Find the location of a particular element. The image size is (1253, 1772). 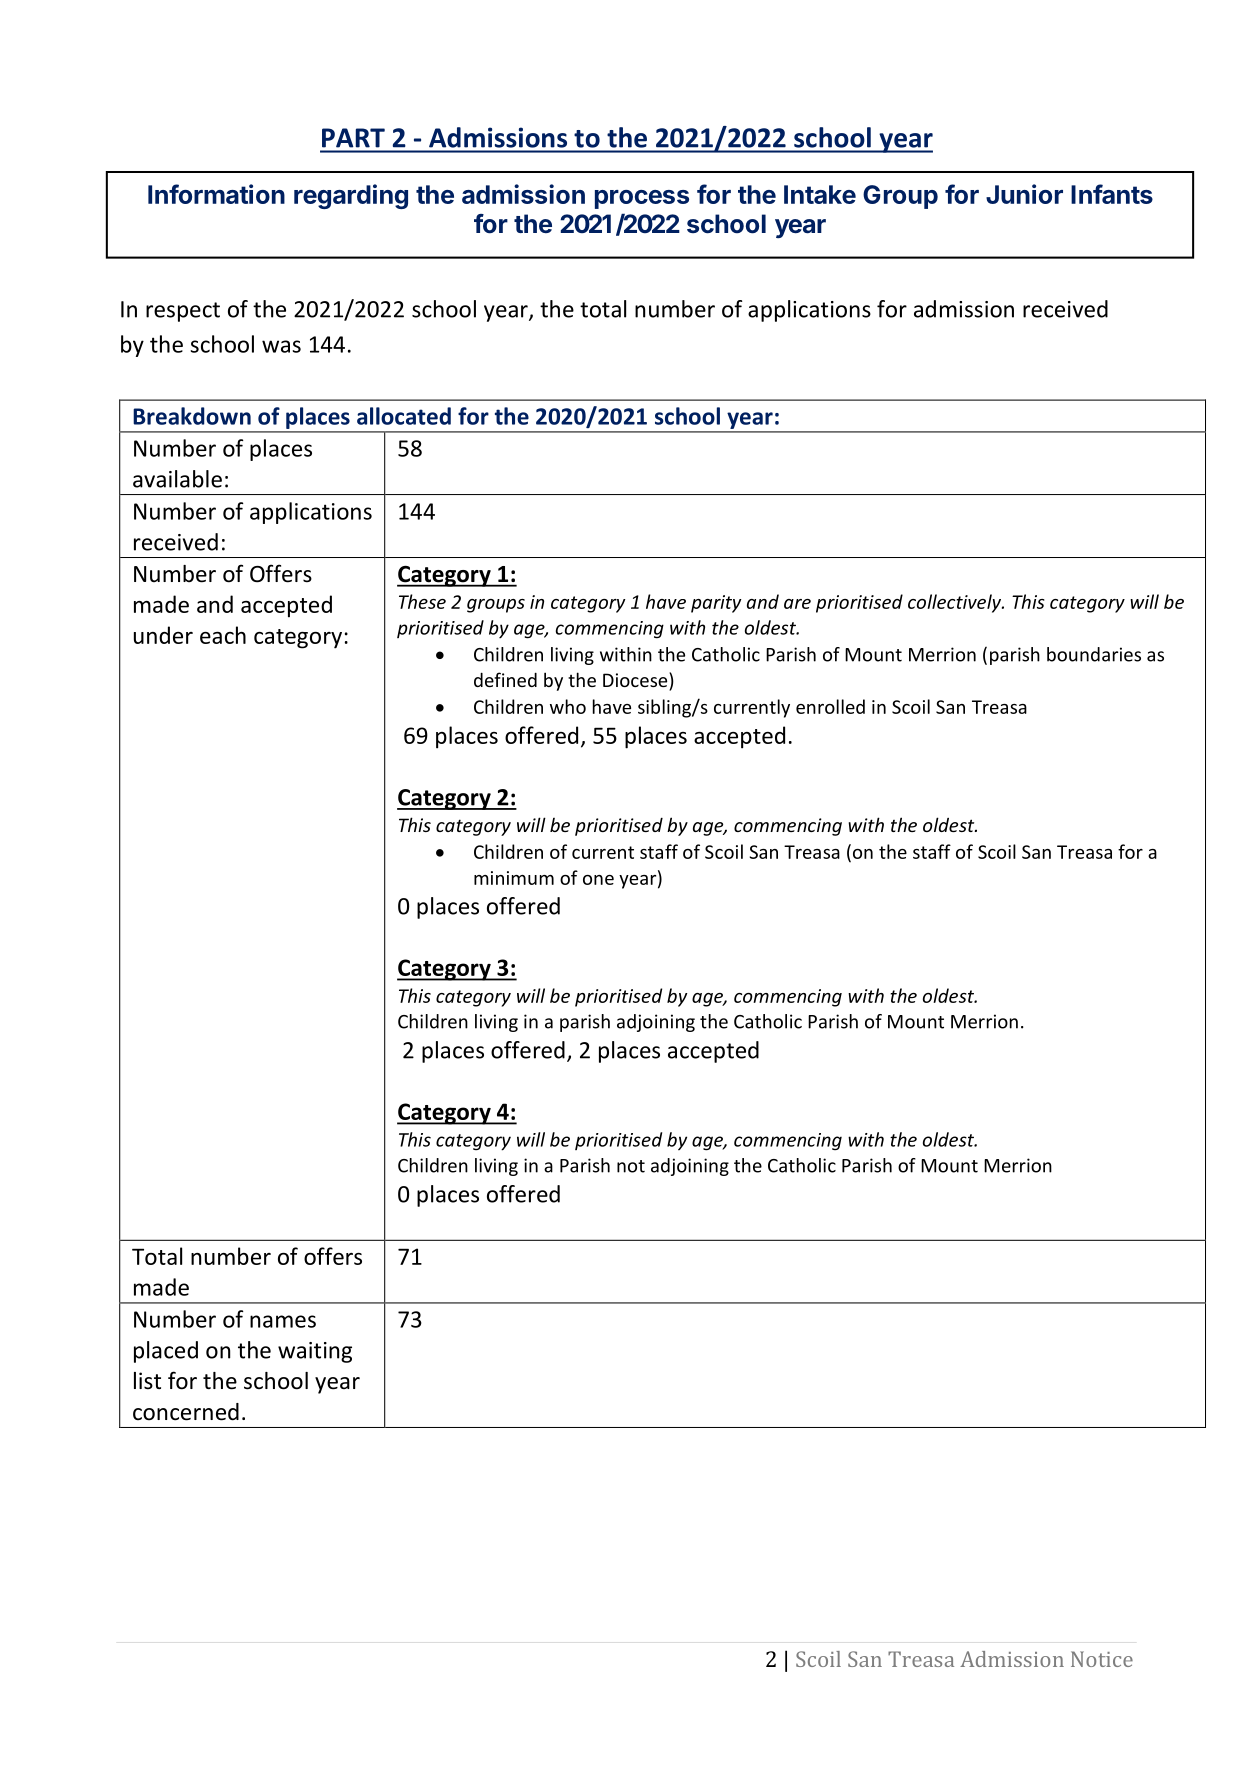

concerned is located at coordinates (186, 1412).
